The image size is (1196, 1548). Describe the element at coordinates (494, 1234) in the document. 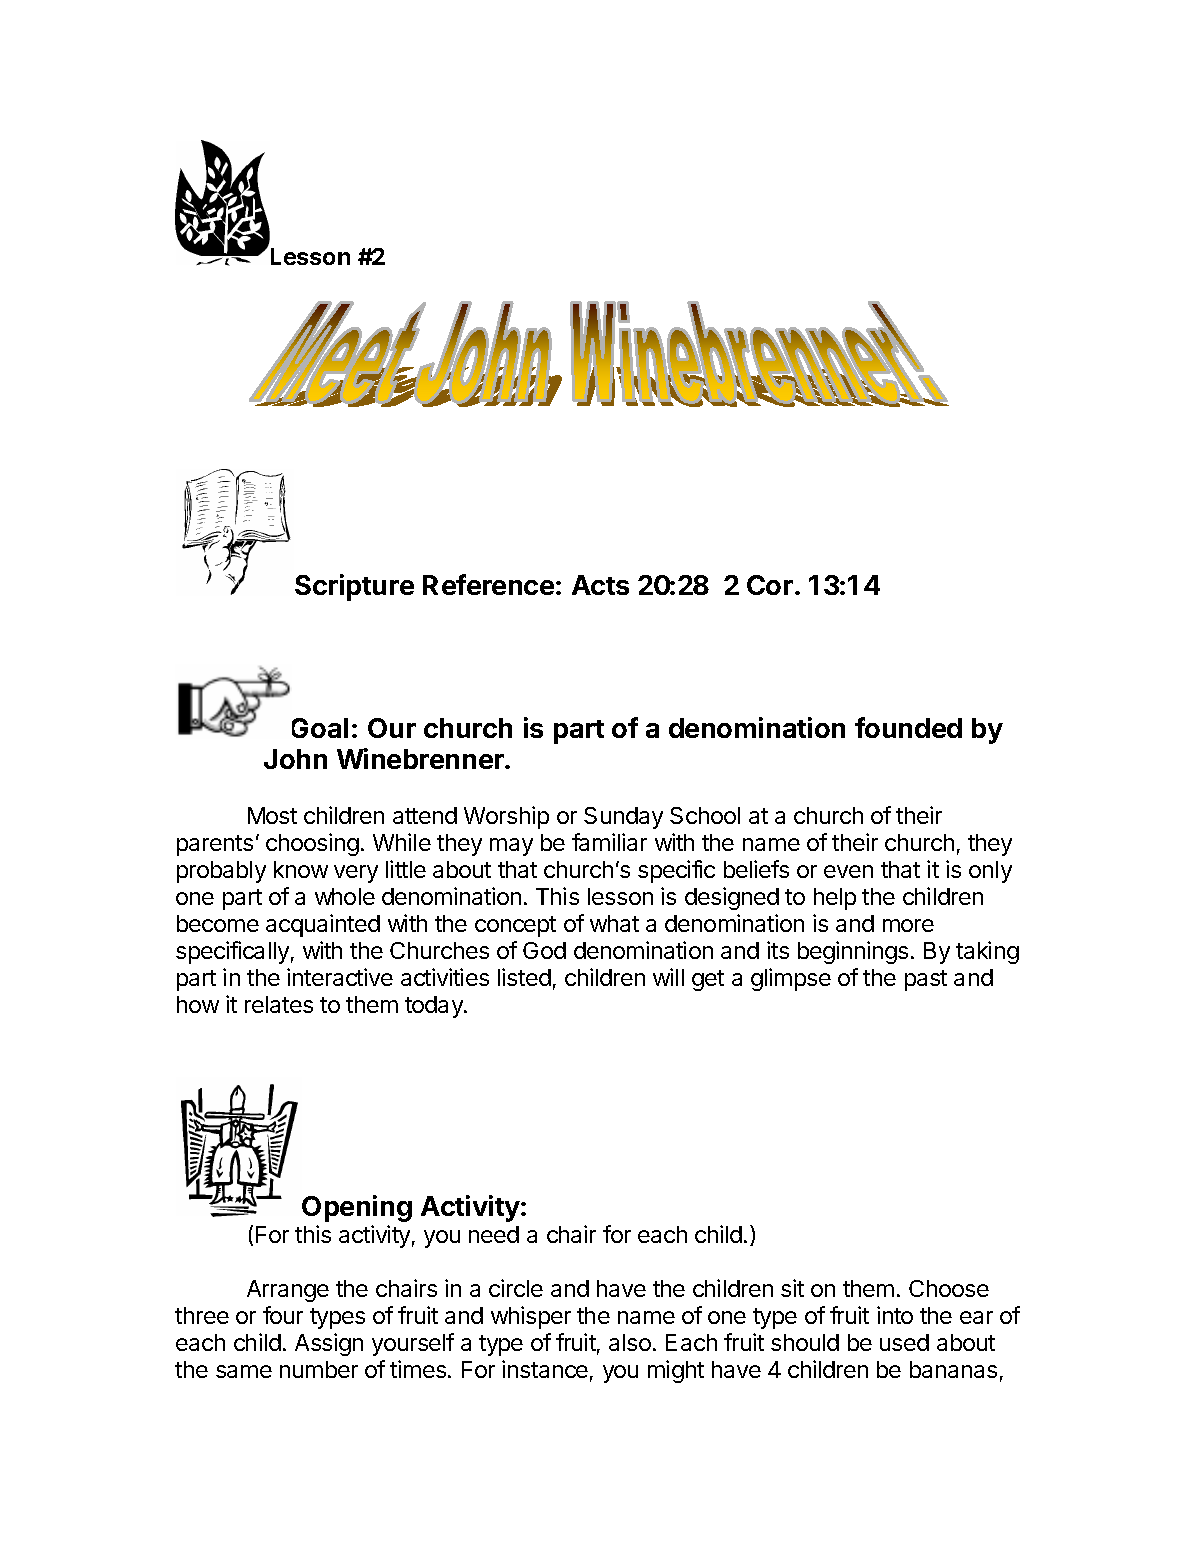

I see `need` at that location.
